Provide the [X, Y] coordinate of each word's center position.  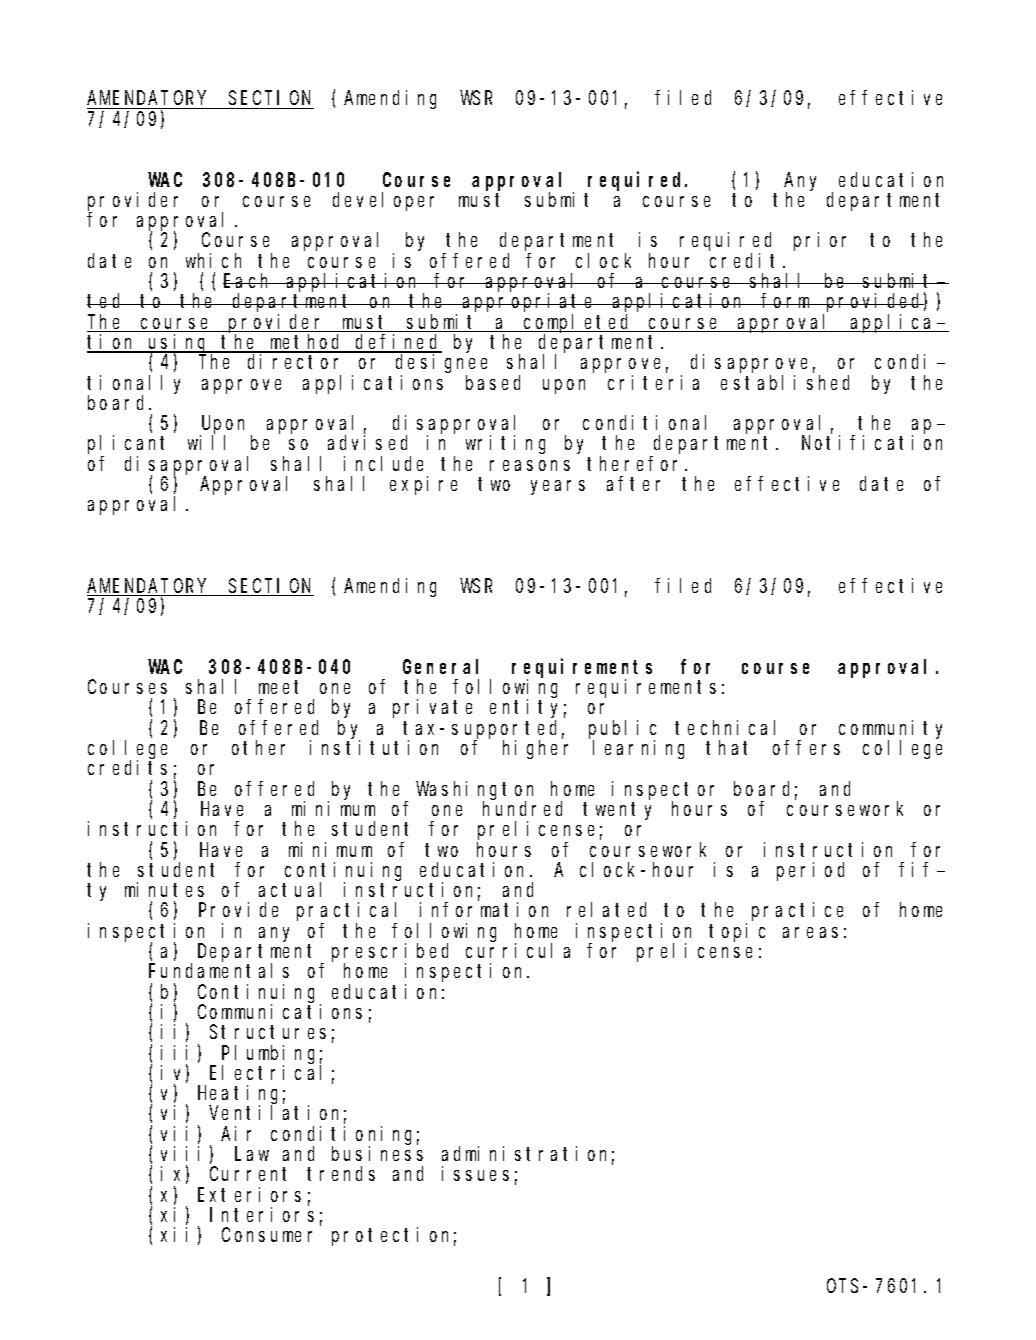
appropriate [529, 302]
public [622, 730]
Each [249, 280]
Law [252, 1154]
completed [578, 324]
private [432, 708]
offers [806, 747]
